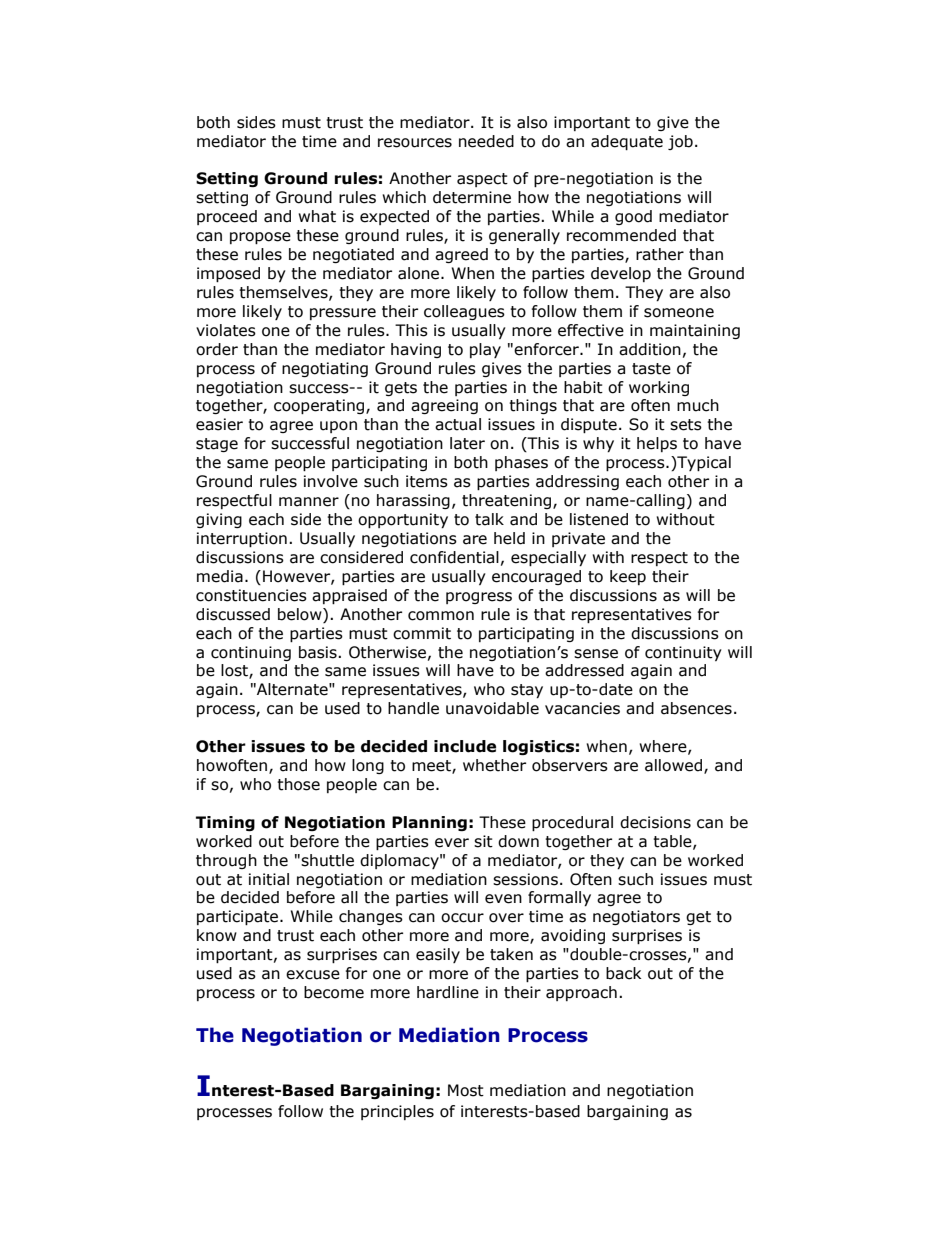 The image size is (952, 1233). I want to click on approach, so click(581, 993).
